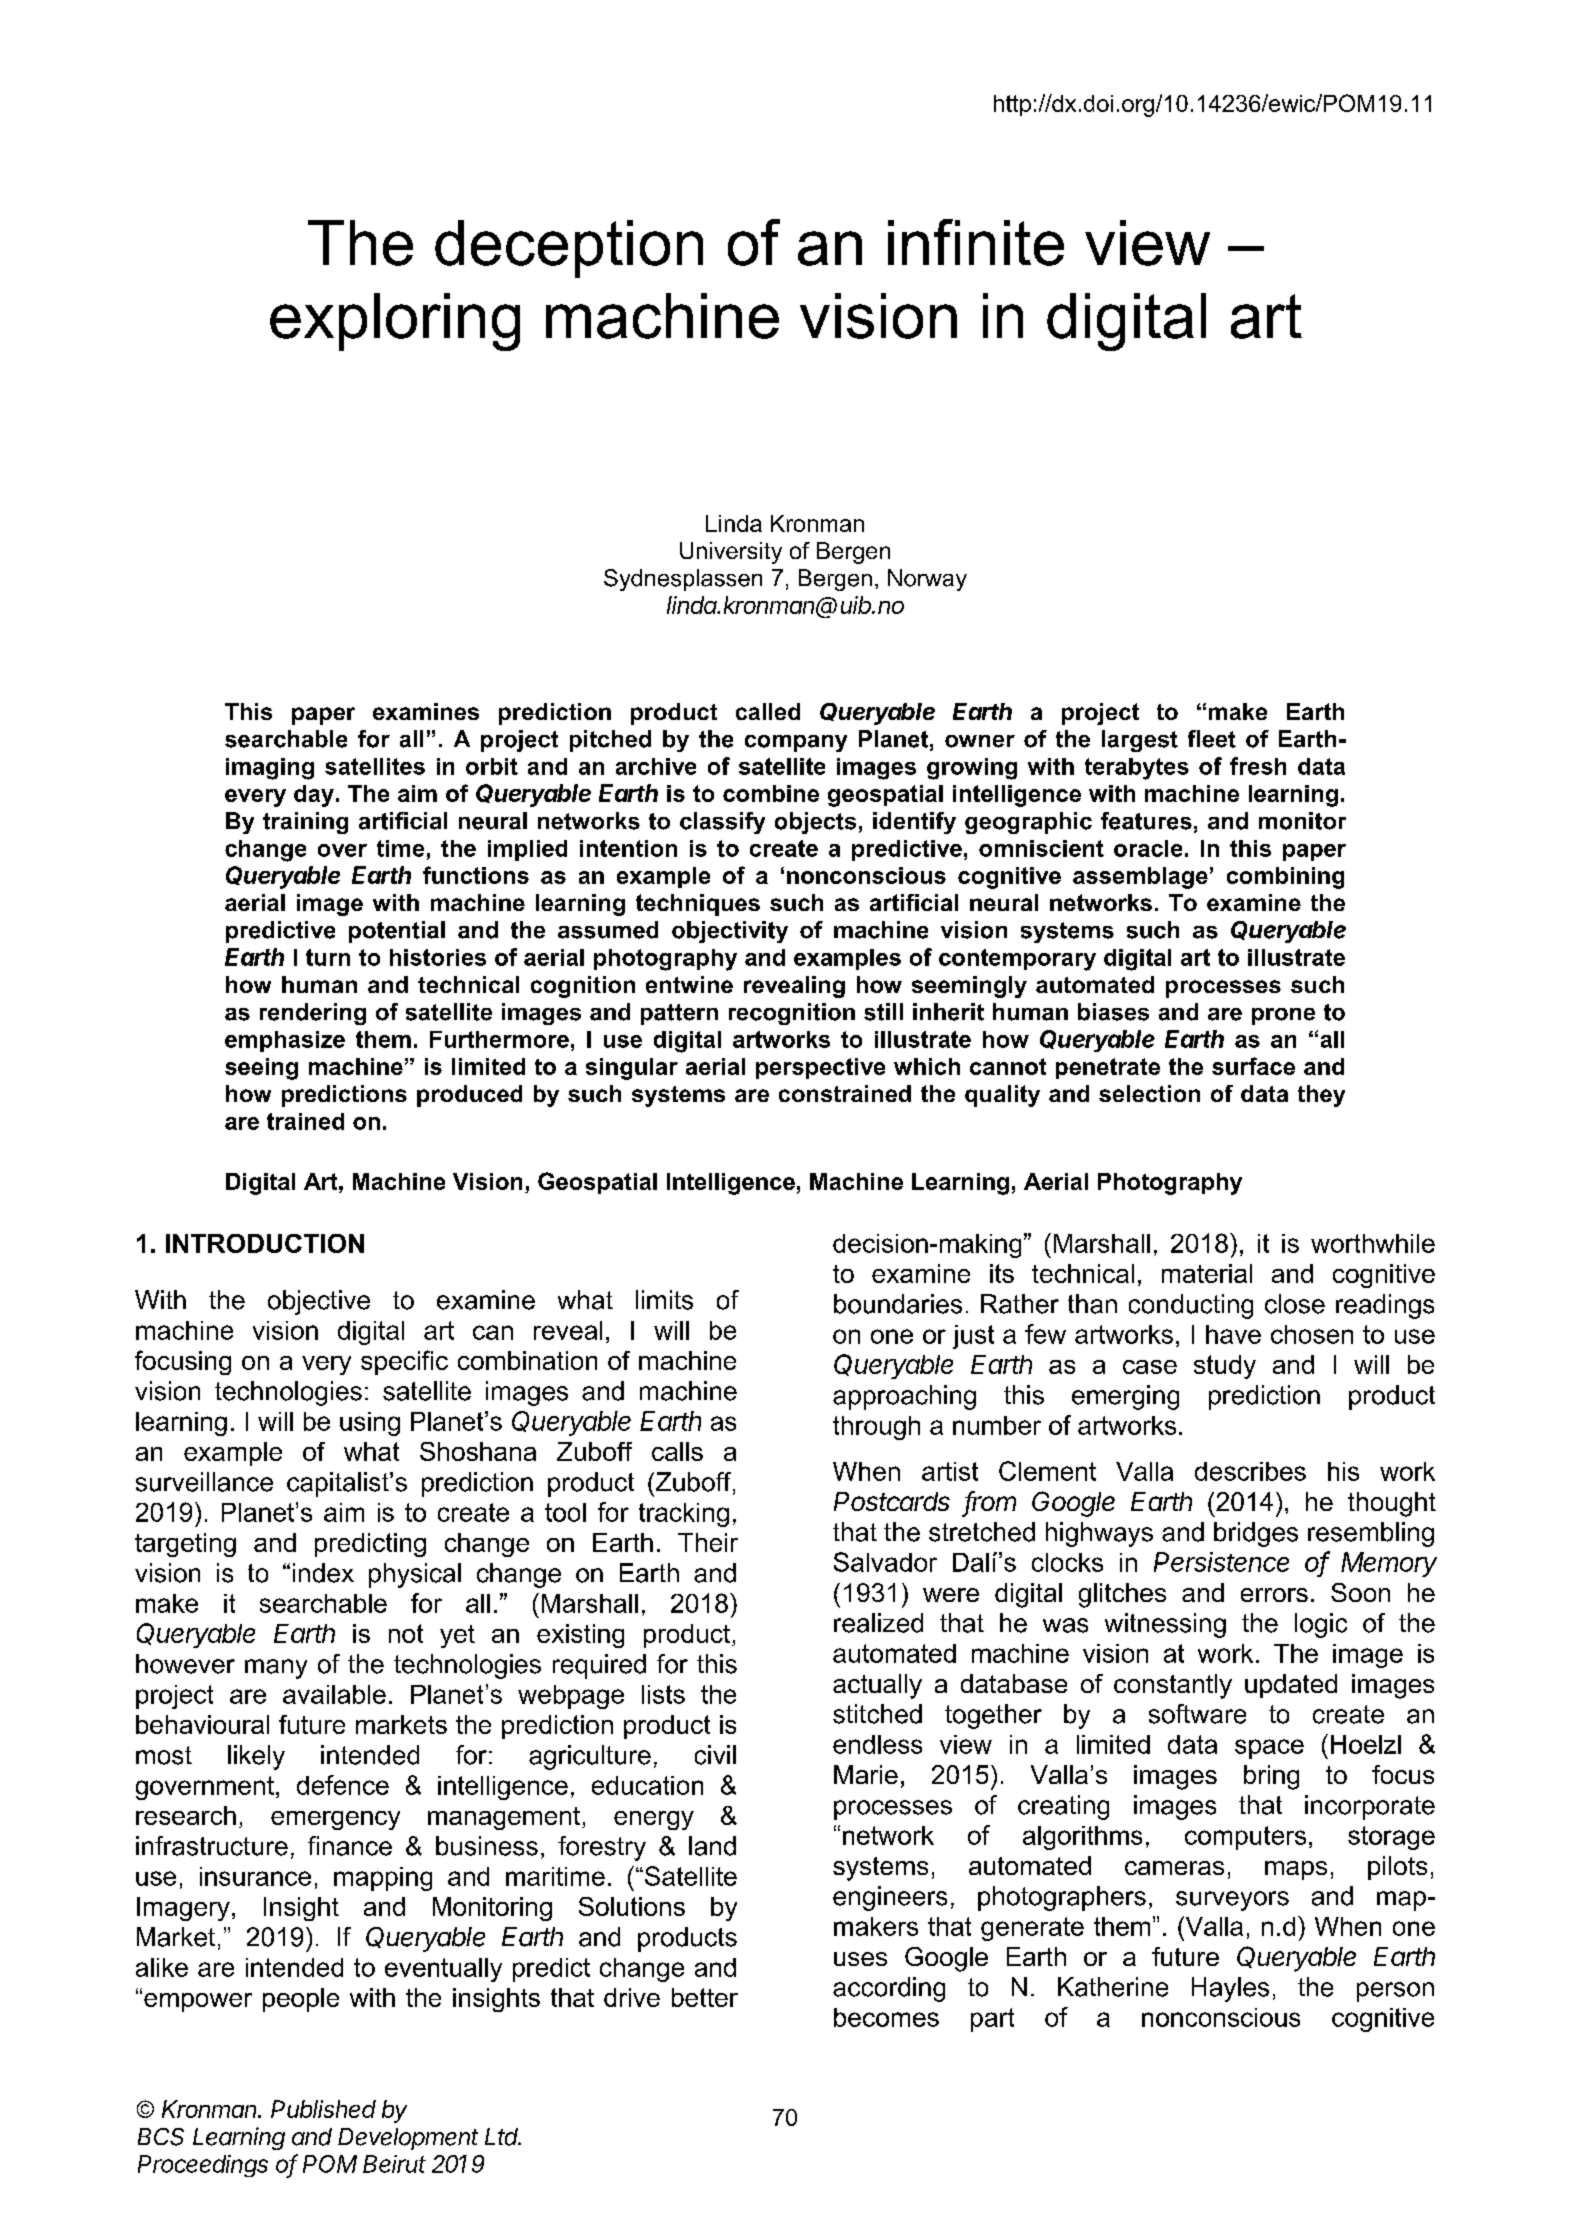  I want to click on perspective, so click(820, 1068).
